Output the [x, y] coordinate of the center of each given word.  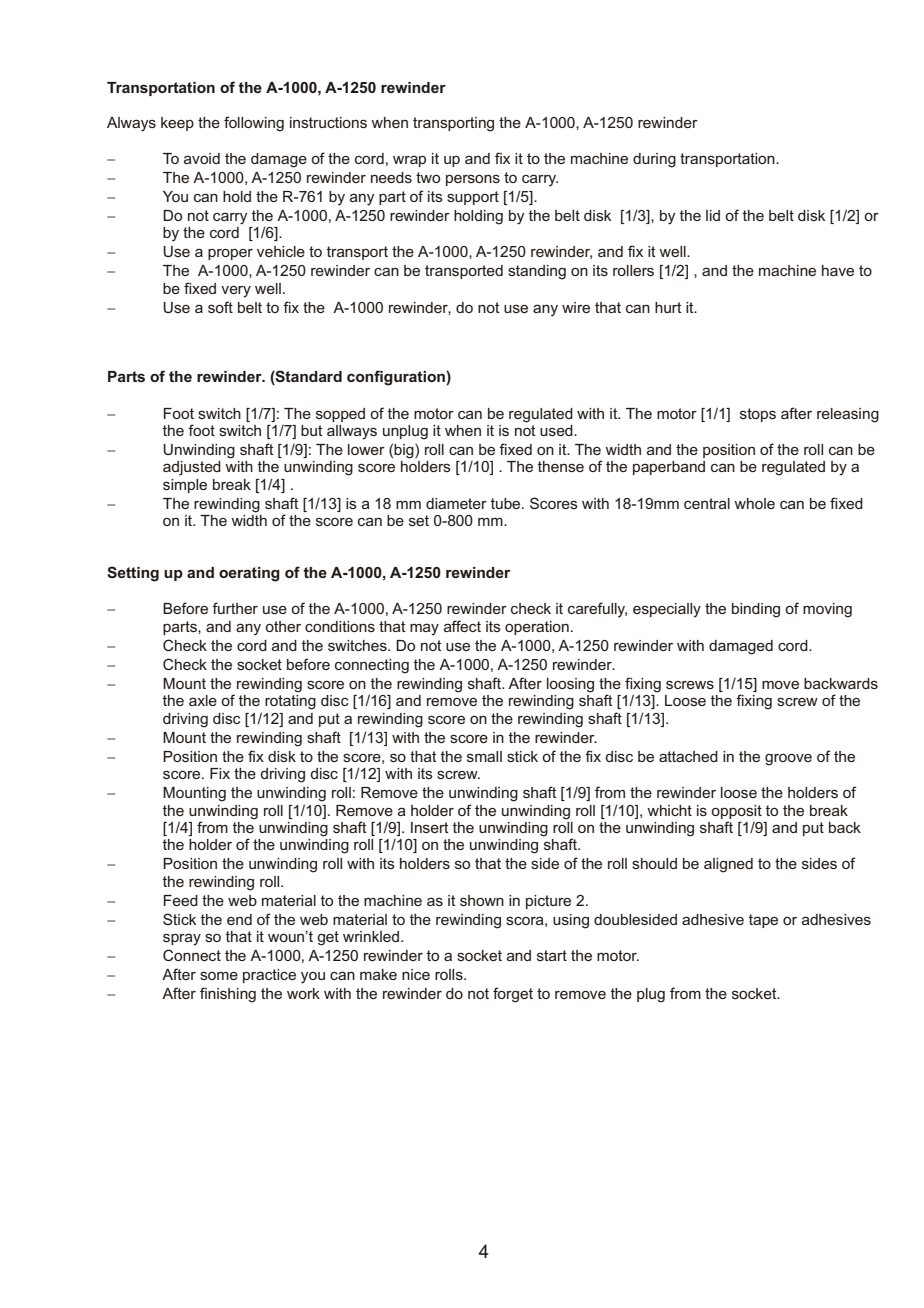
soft [220, 307]
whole [754, 503]
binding [756, 610]
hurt [668, 307]
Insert [430, 827]
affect [462, 626]
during [654, 160]
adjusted [192, 468]
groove [788, 759]
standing [537, 272]
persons [473, 180]
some [219, 975]
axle [203, 700]
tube [507, 503]
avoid [202, 158]
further [235, 608]
